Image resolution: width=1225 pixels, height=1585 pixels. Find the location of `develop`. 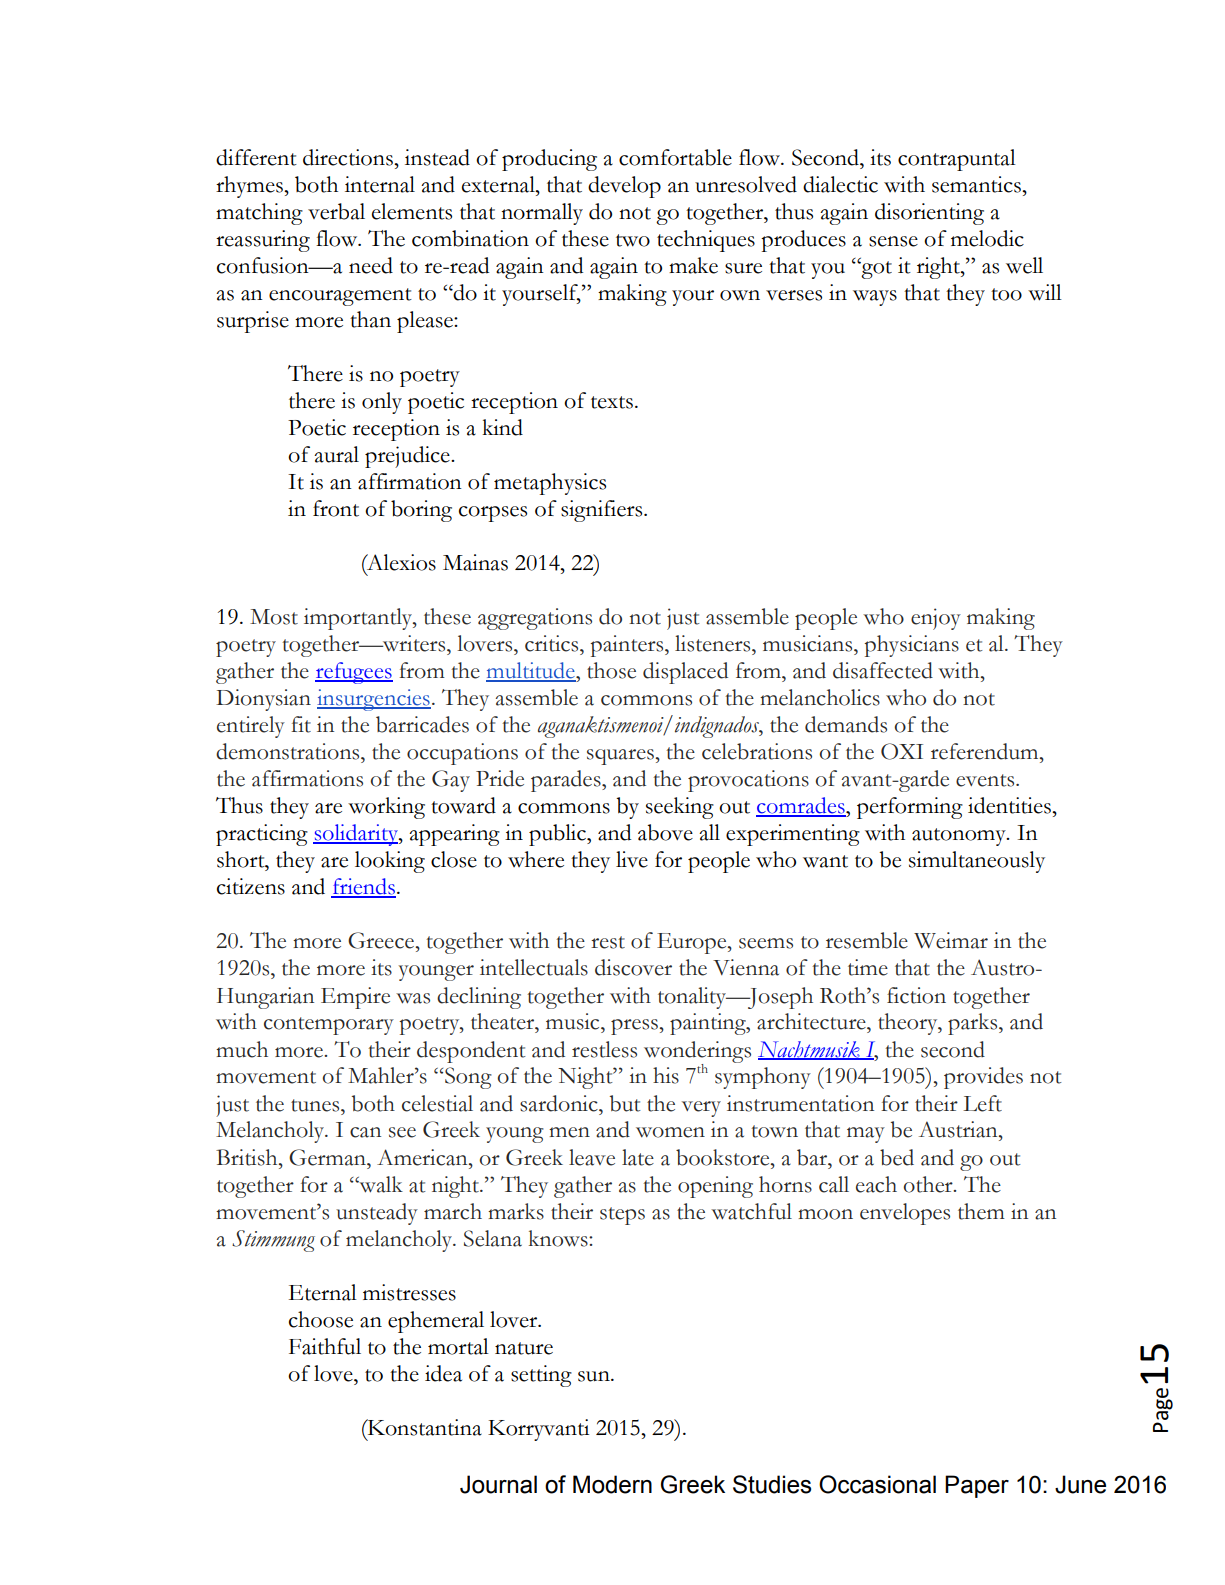

develop is located at coordinates (624, 187).
